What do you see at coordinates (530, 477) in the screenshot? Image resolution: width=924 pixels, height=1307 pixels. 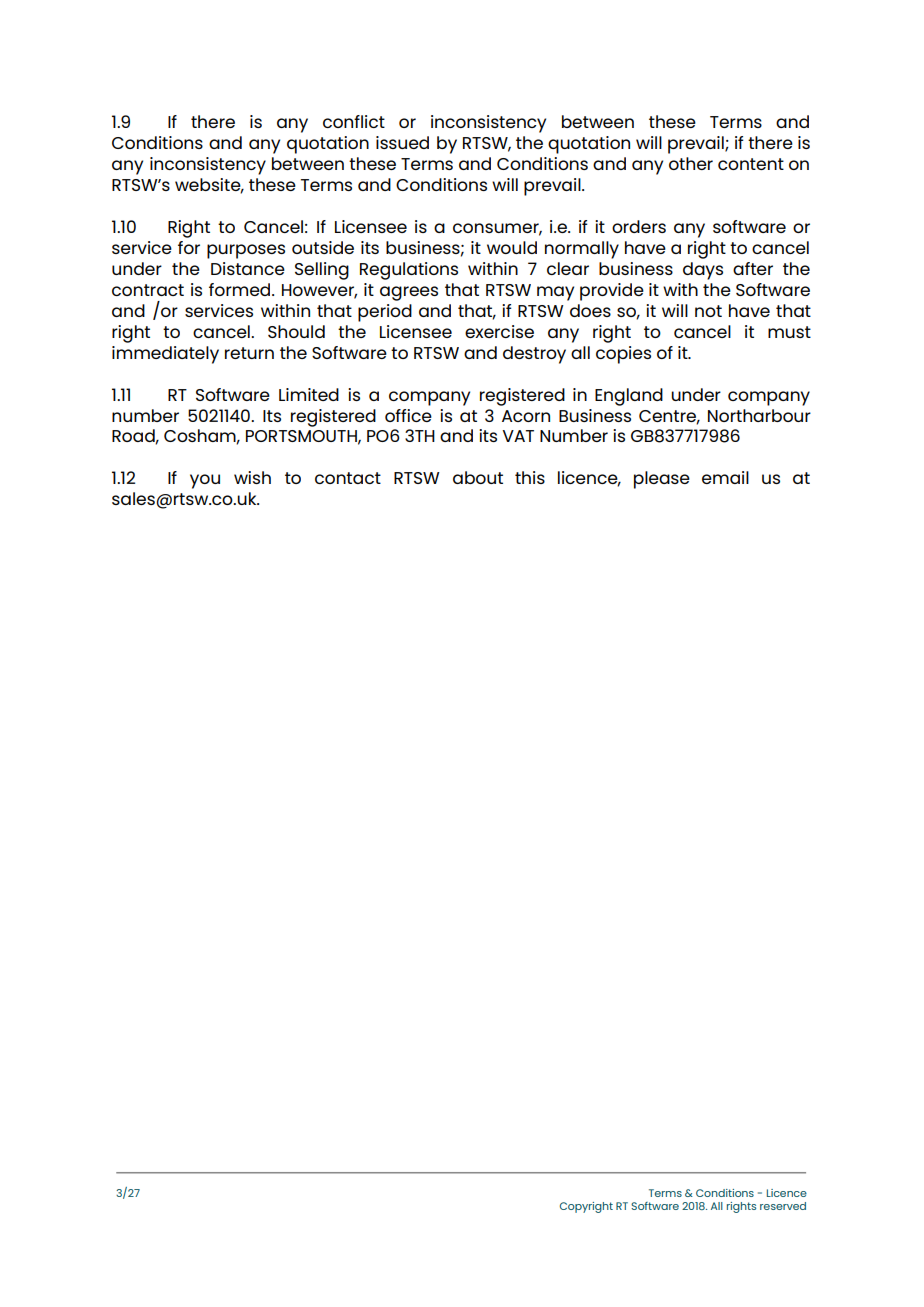 I see `this` at bounding box center [530, 477].
